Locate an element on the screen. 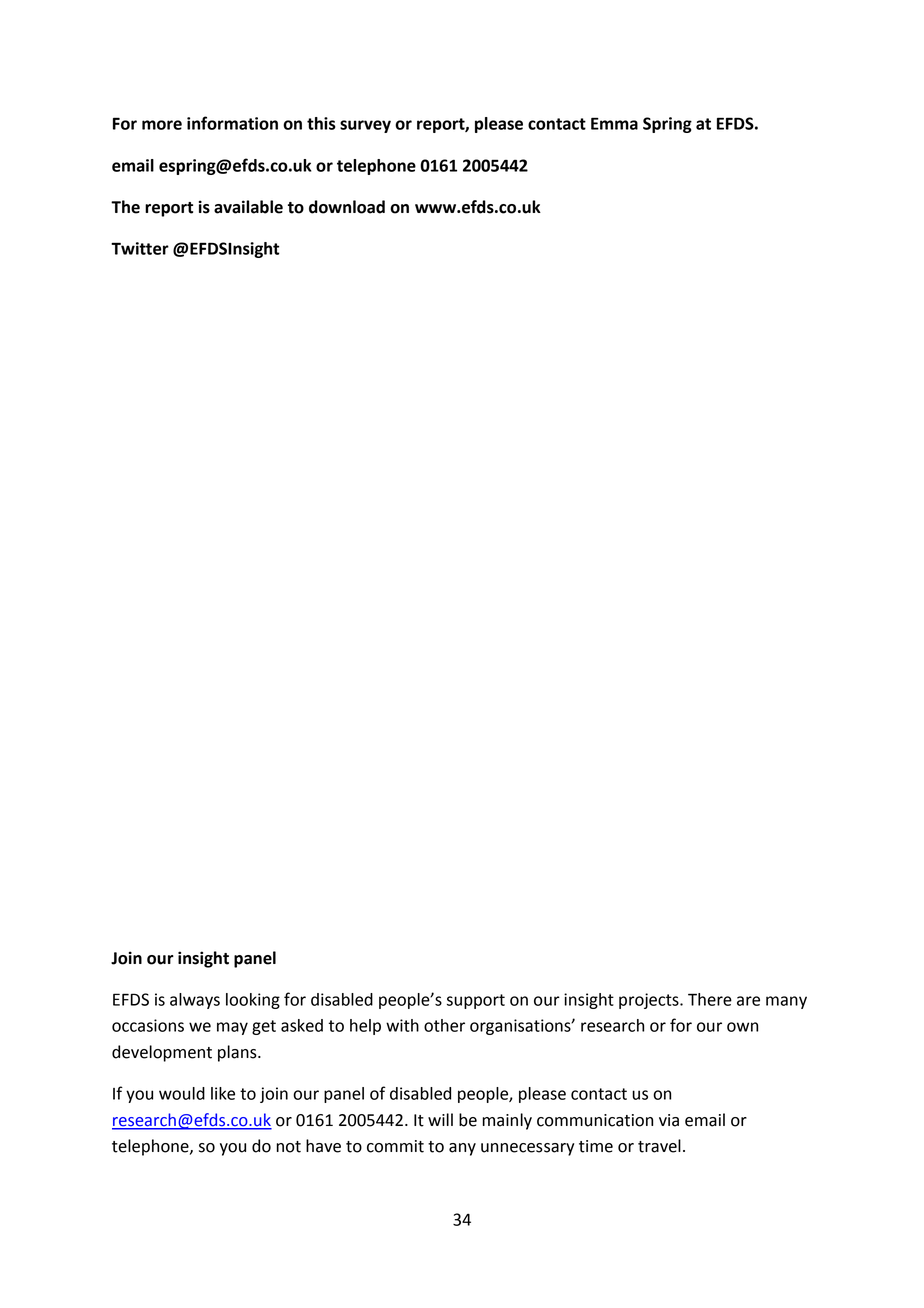  will is located at coordinates (440, 1119).
